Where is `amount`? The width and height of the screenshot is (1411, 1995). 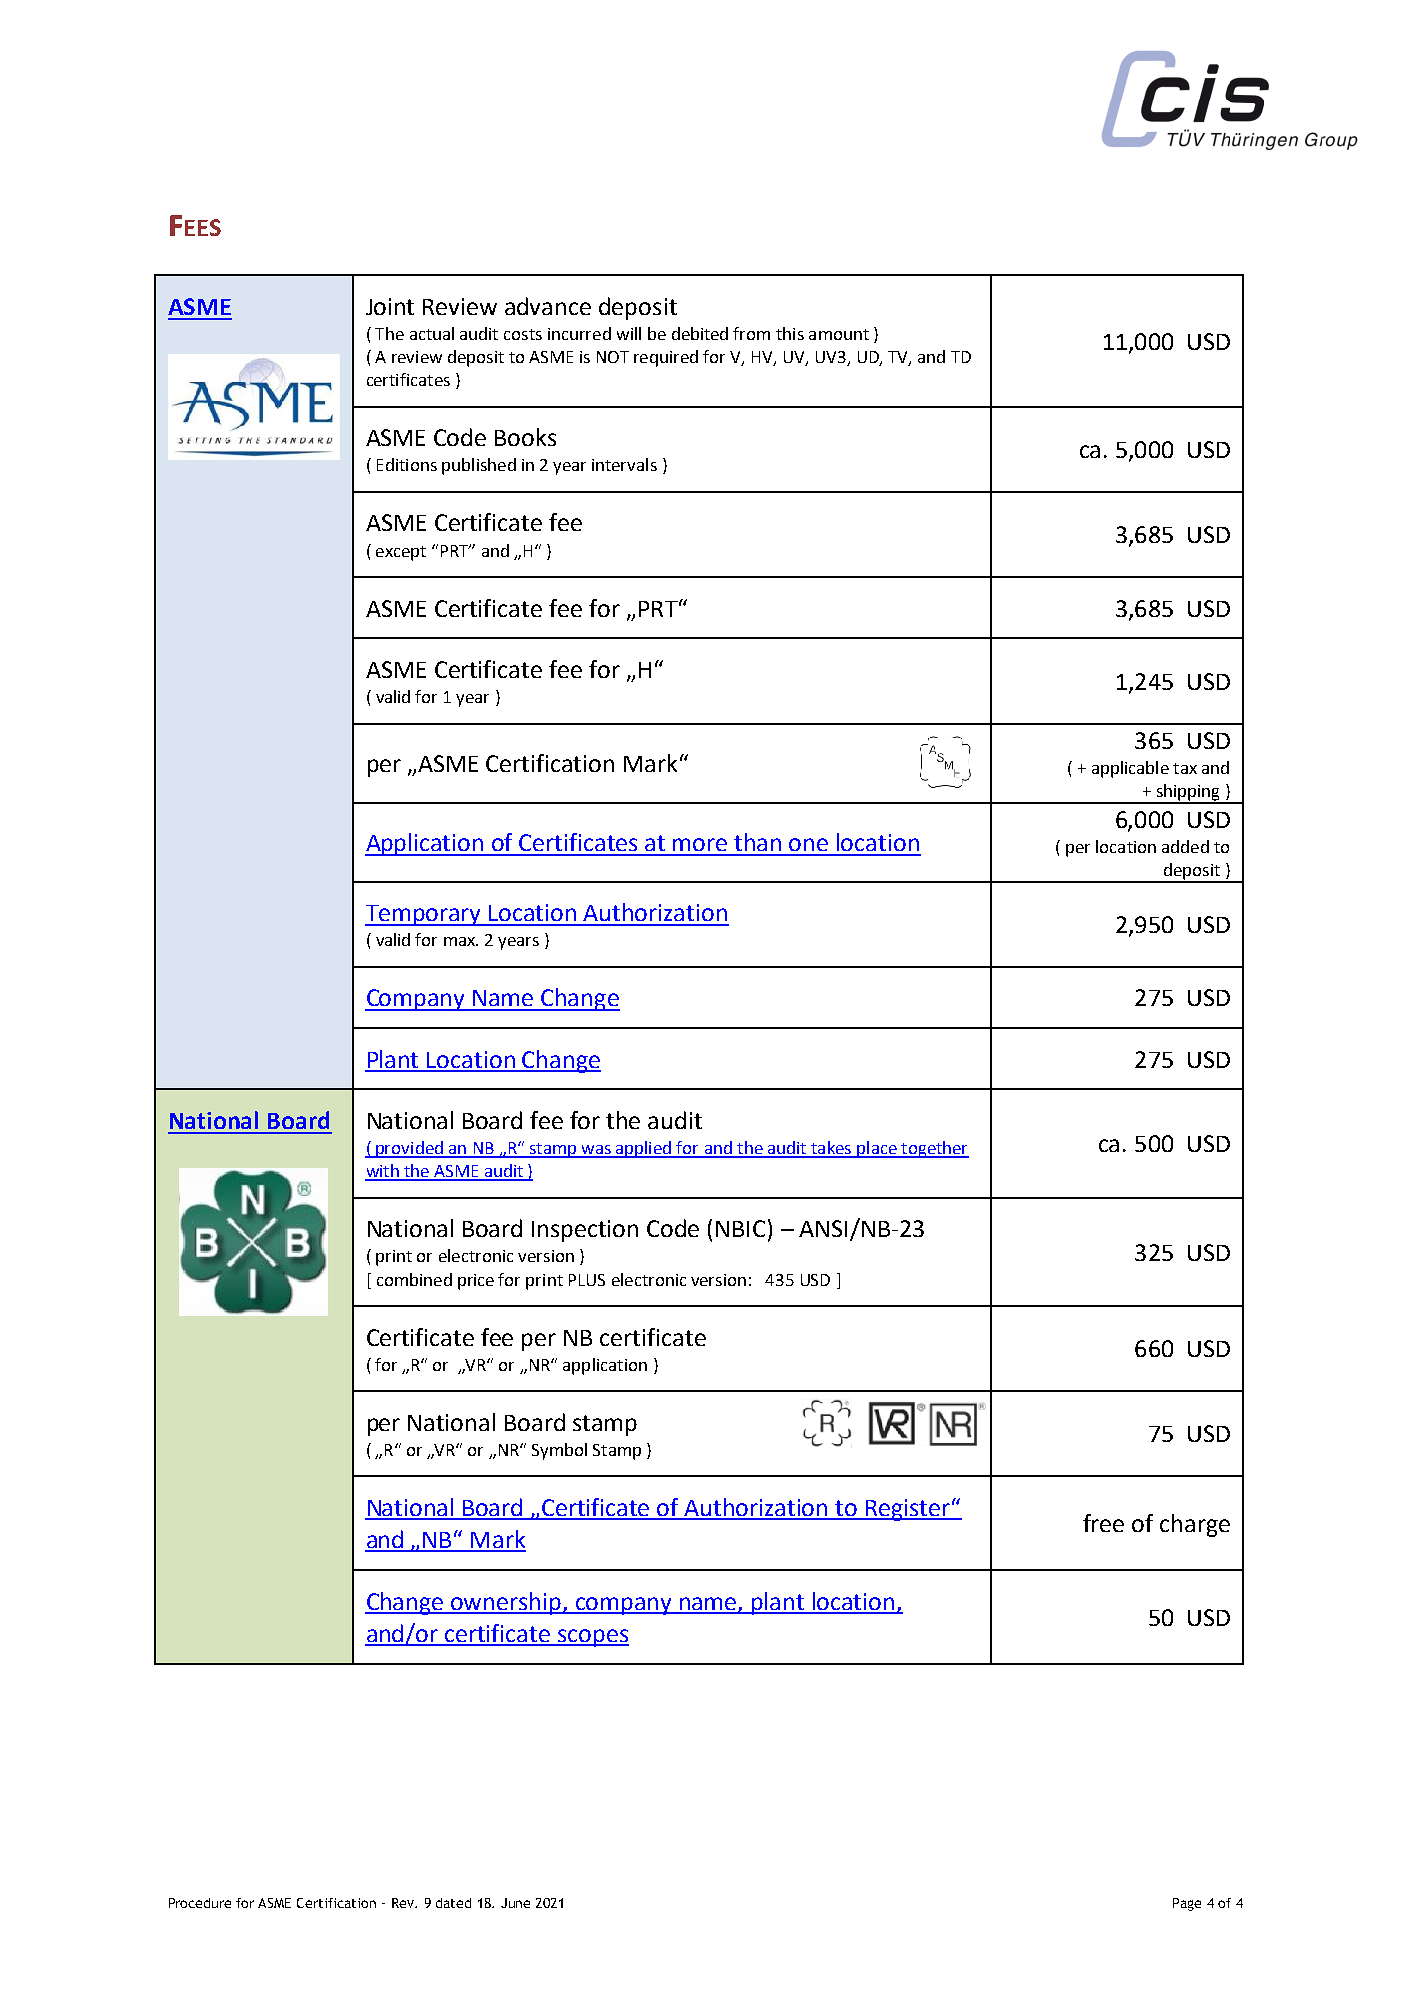
amount is located at coordinates (839, 334).
